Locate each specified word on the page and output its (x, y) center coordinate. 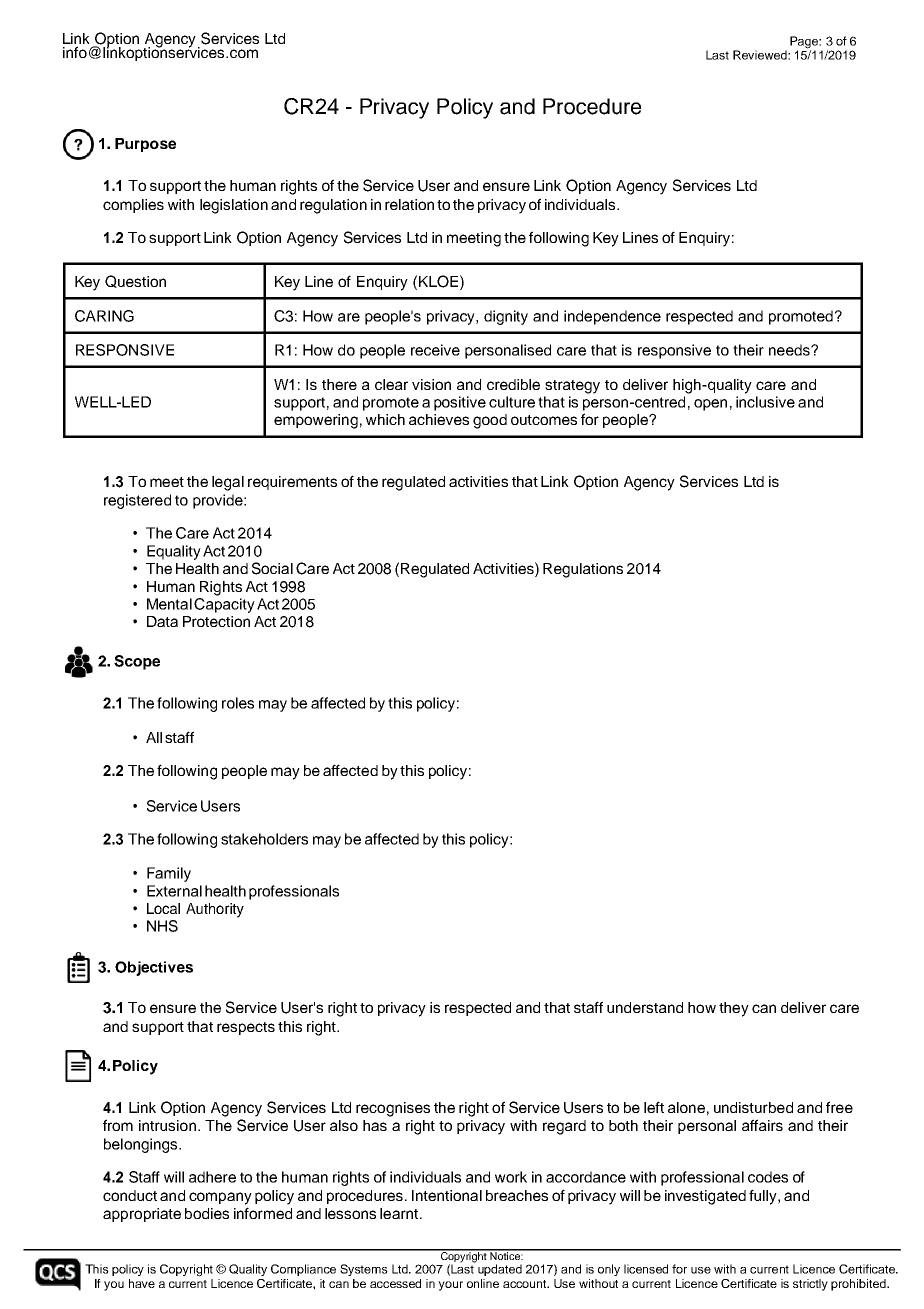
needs (790, 350)
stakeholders (264, 839)
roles (238, 703)
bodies (207, 1213)
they (734, 1009)
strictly (810, 1285)
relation (409, 204)
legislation (234, 206)
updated (500, 1270)
